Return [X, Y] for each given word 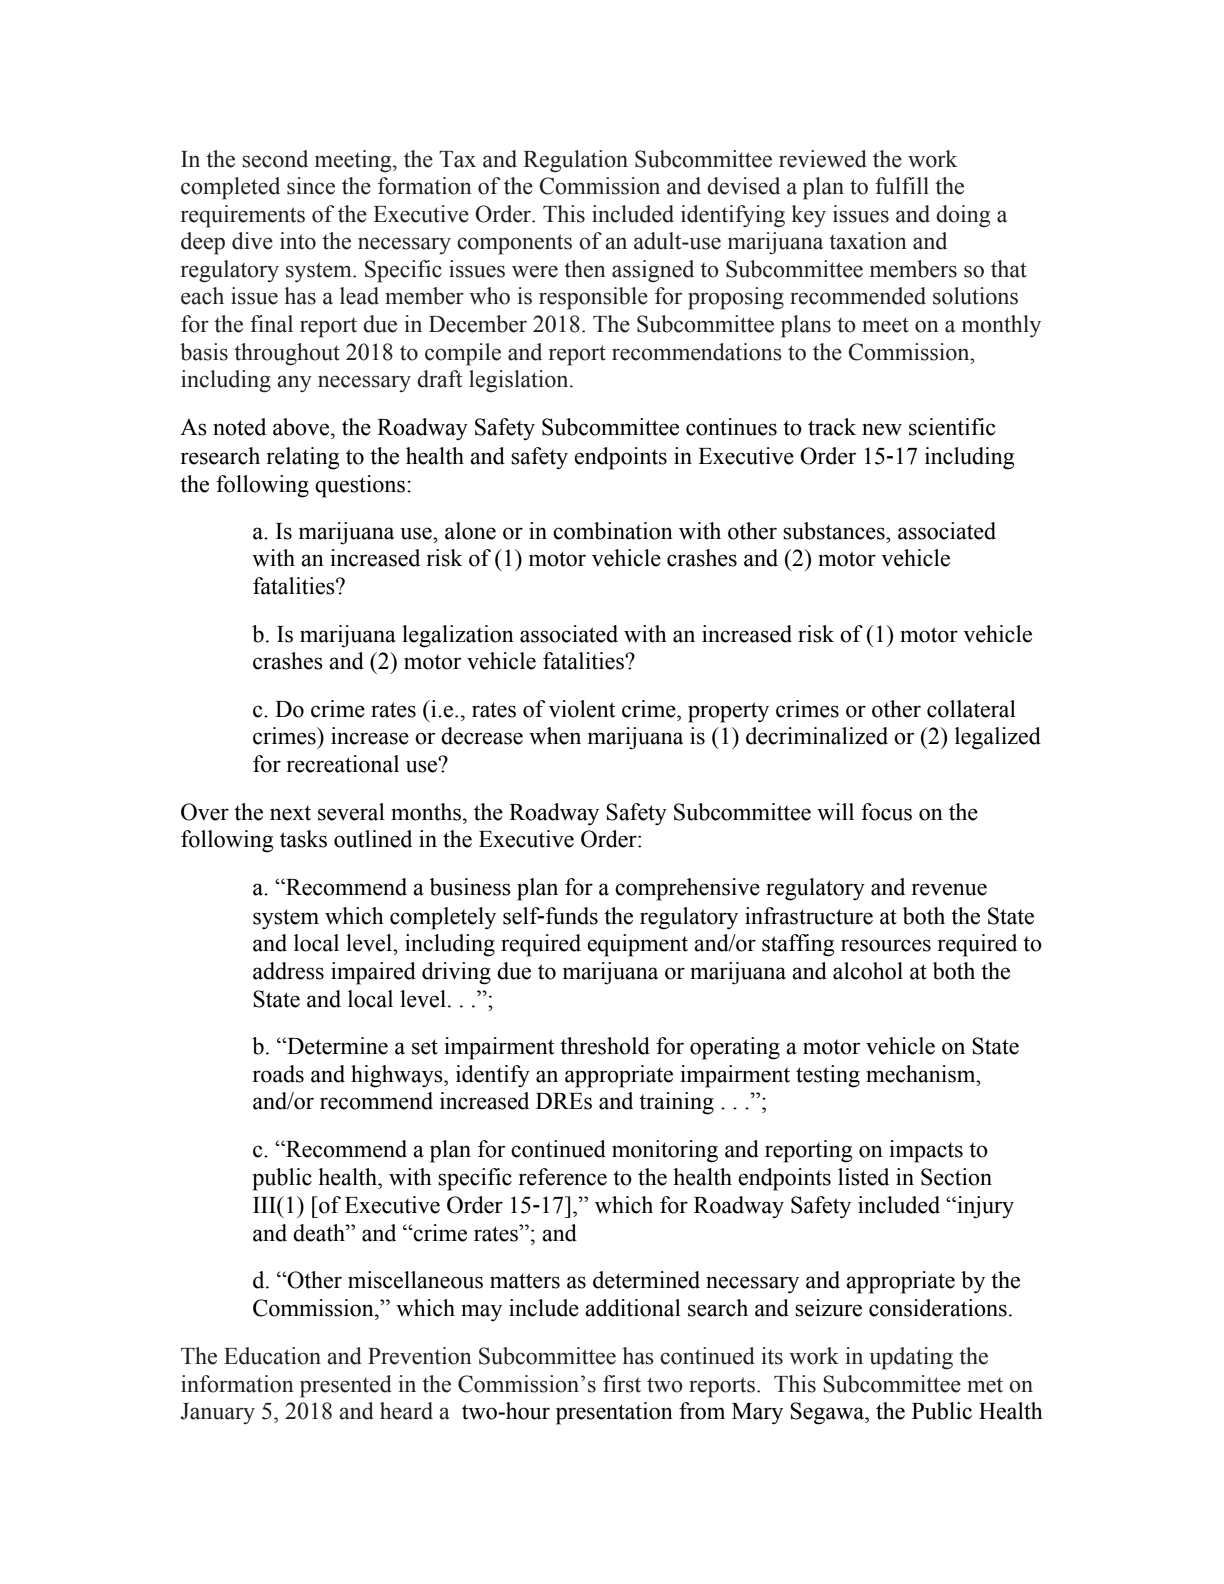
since [311, 186]
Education [272, 1356]
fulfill [902, 186]
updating [911, 1358]
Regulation [575, 161]
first [622, 1384]
